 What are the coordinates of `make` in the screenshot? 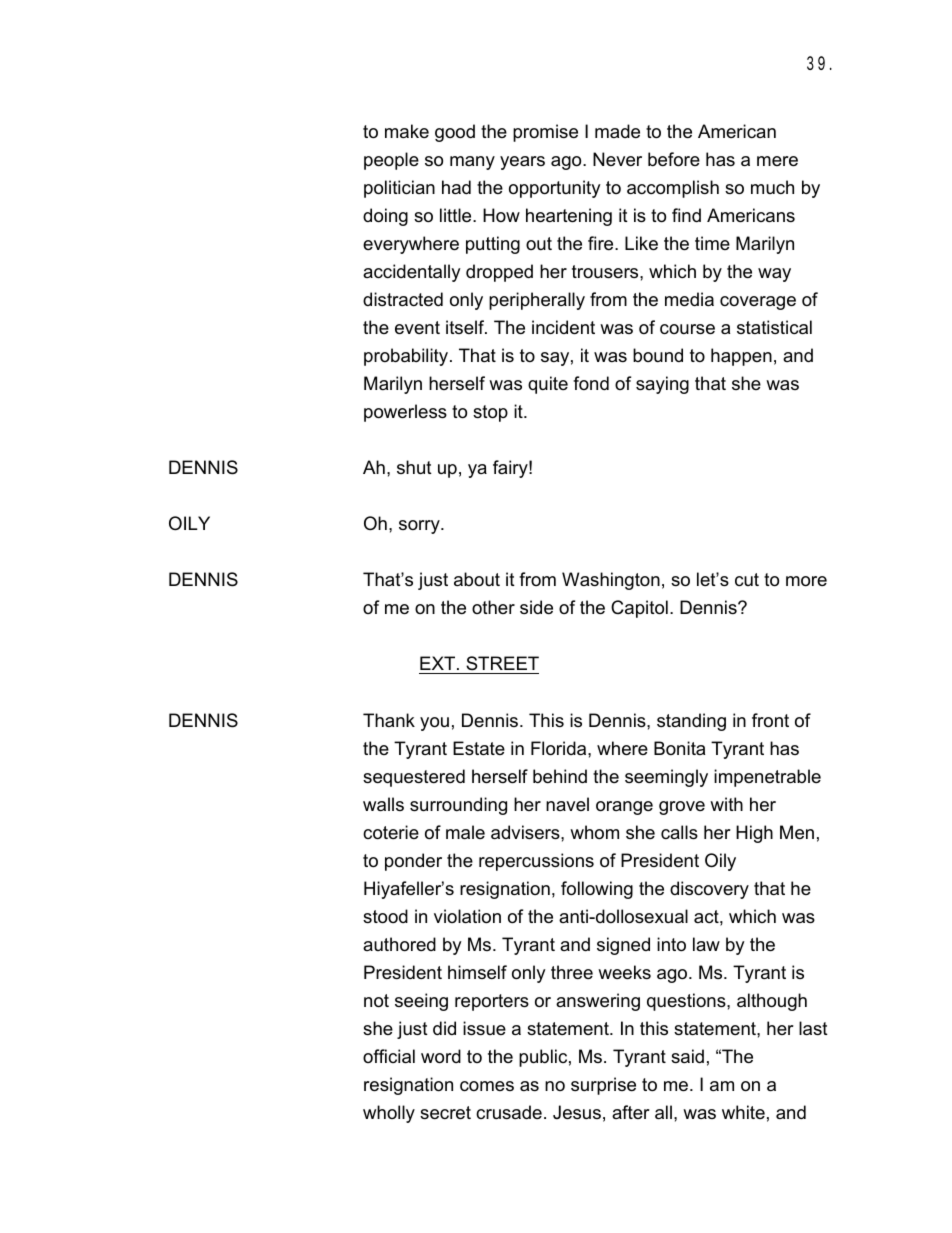 It's located at (407, 131).
